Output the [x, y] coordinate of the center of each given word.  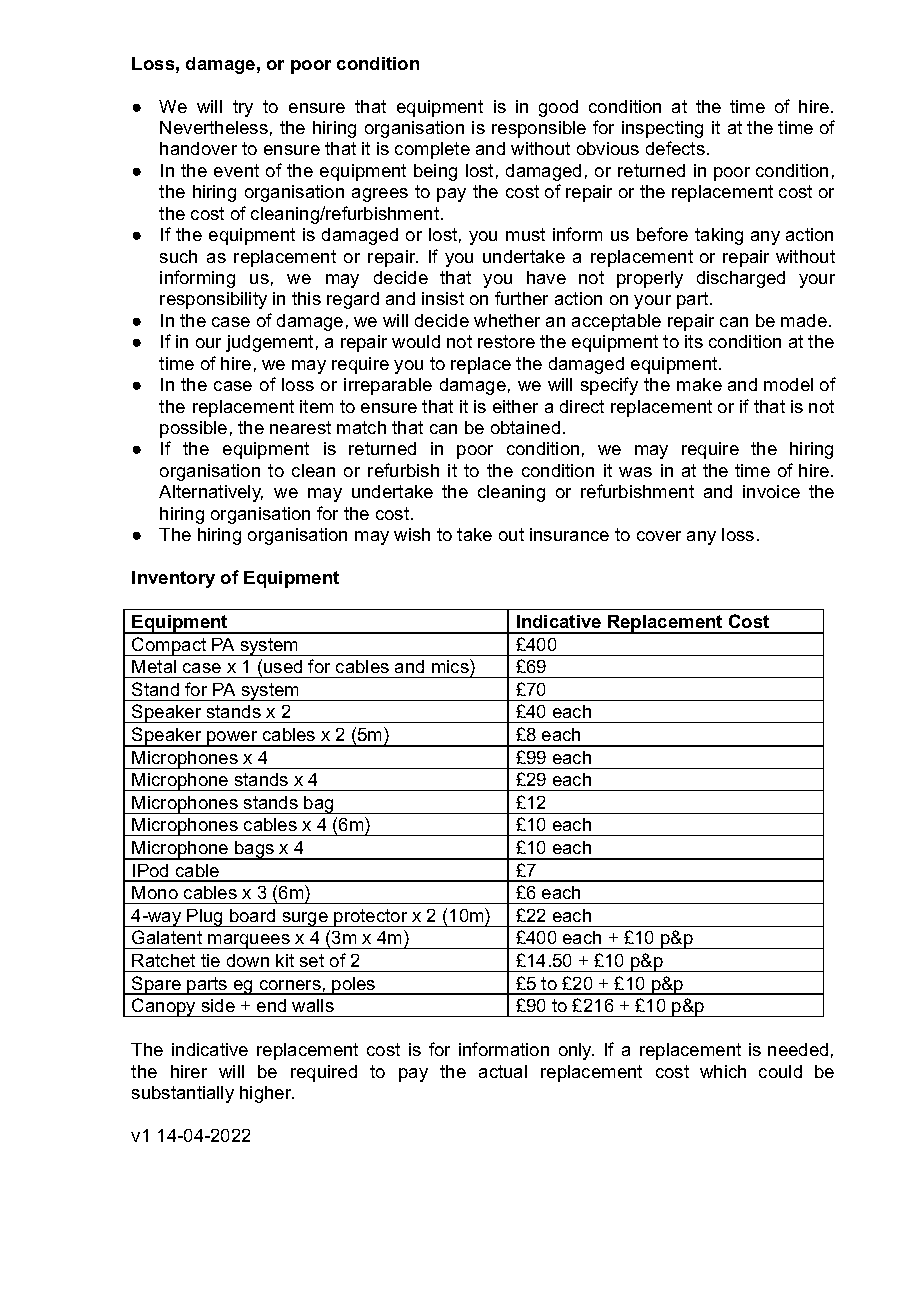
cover [659, 536]
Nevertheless [214, 127]
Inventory [173, 579]
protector [371, 918]
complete [432, 150]
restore [506, 341]
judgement [269, 343]
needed [798, 1049]
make [699, 384]
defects [675, 148]
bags [255, 850]
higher [267, 1094]
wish [412, 534]
